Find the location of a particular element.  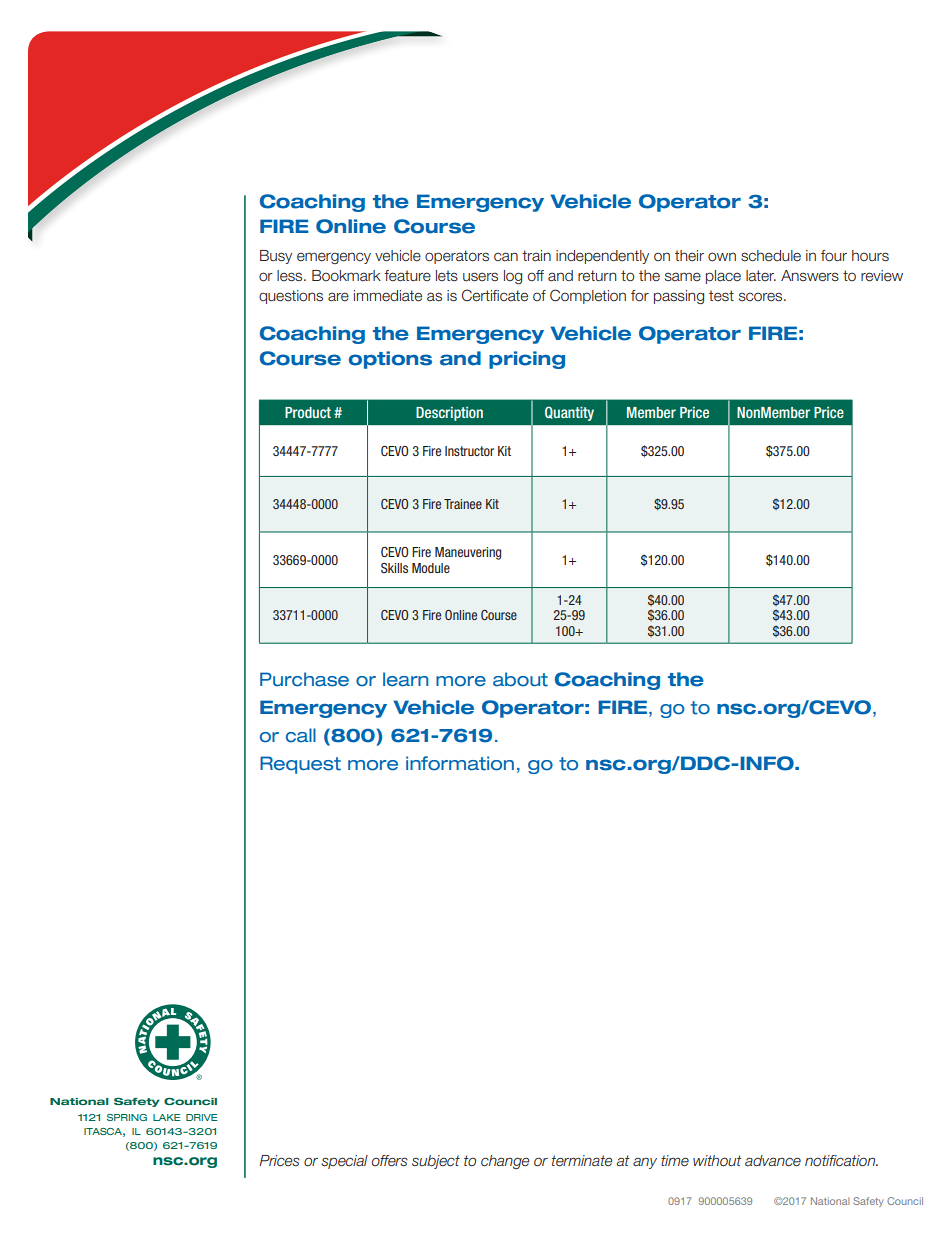

drive is located at coordinates (202, 1117).
